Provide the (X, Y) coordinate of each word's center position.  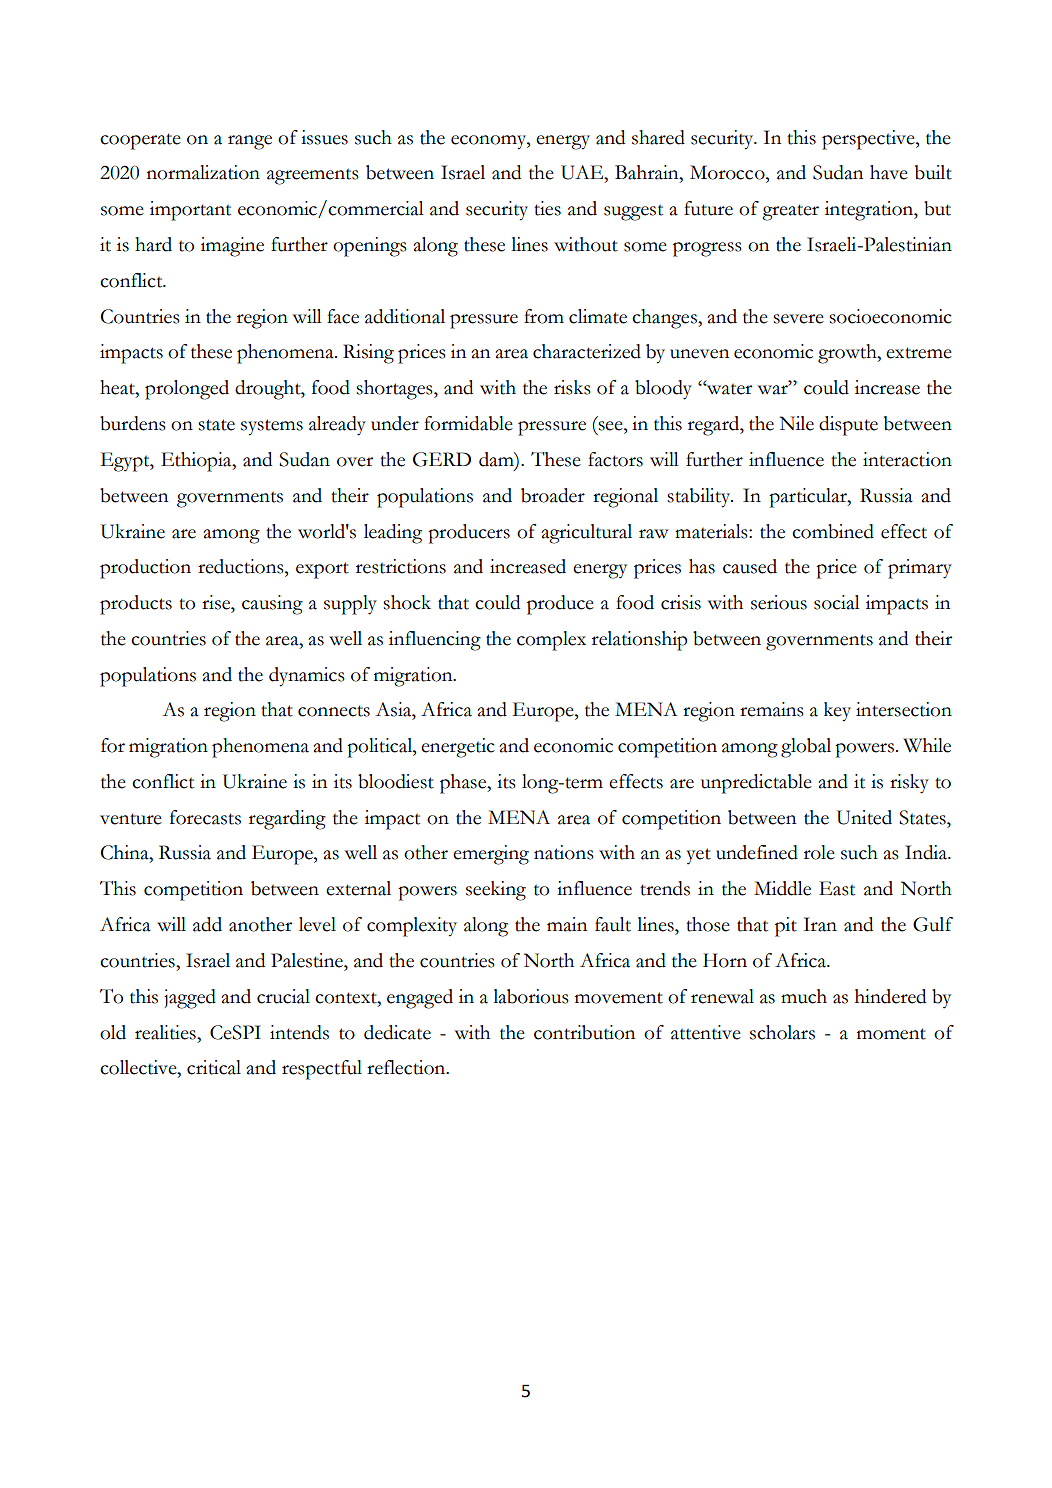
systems (272, 427)
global (806, 748)
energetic (458, 748)
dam (497, 460)
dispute (848, 426)
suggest (633, 213)
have (889, 172)
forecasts (205, 817)
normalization (203, 172)
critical (214, 1067)
